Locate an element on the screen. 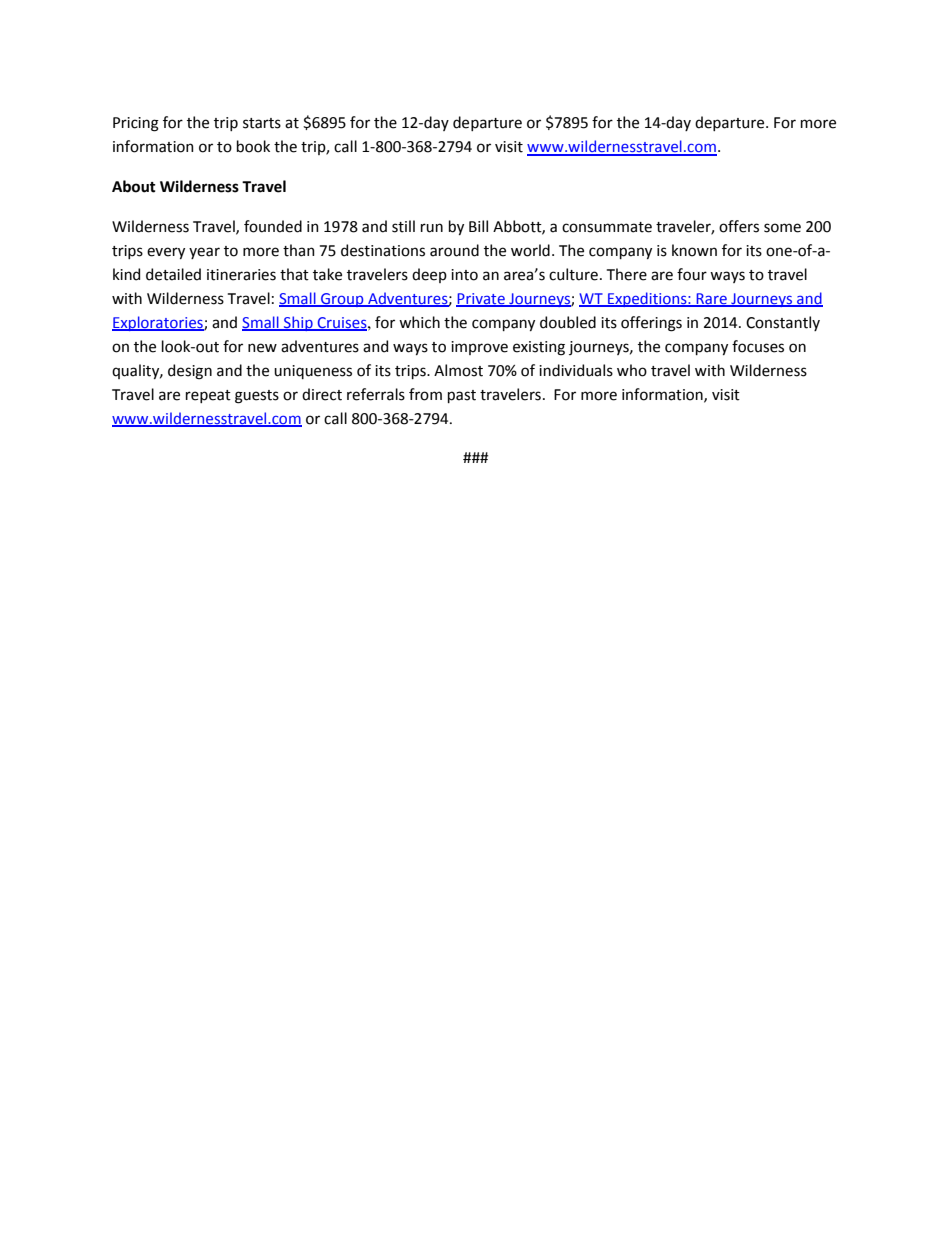 This screenshot has height=1233, width=952. past is located at coordinates (462, 396).
